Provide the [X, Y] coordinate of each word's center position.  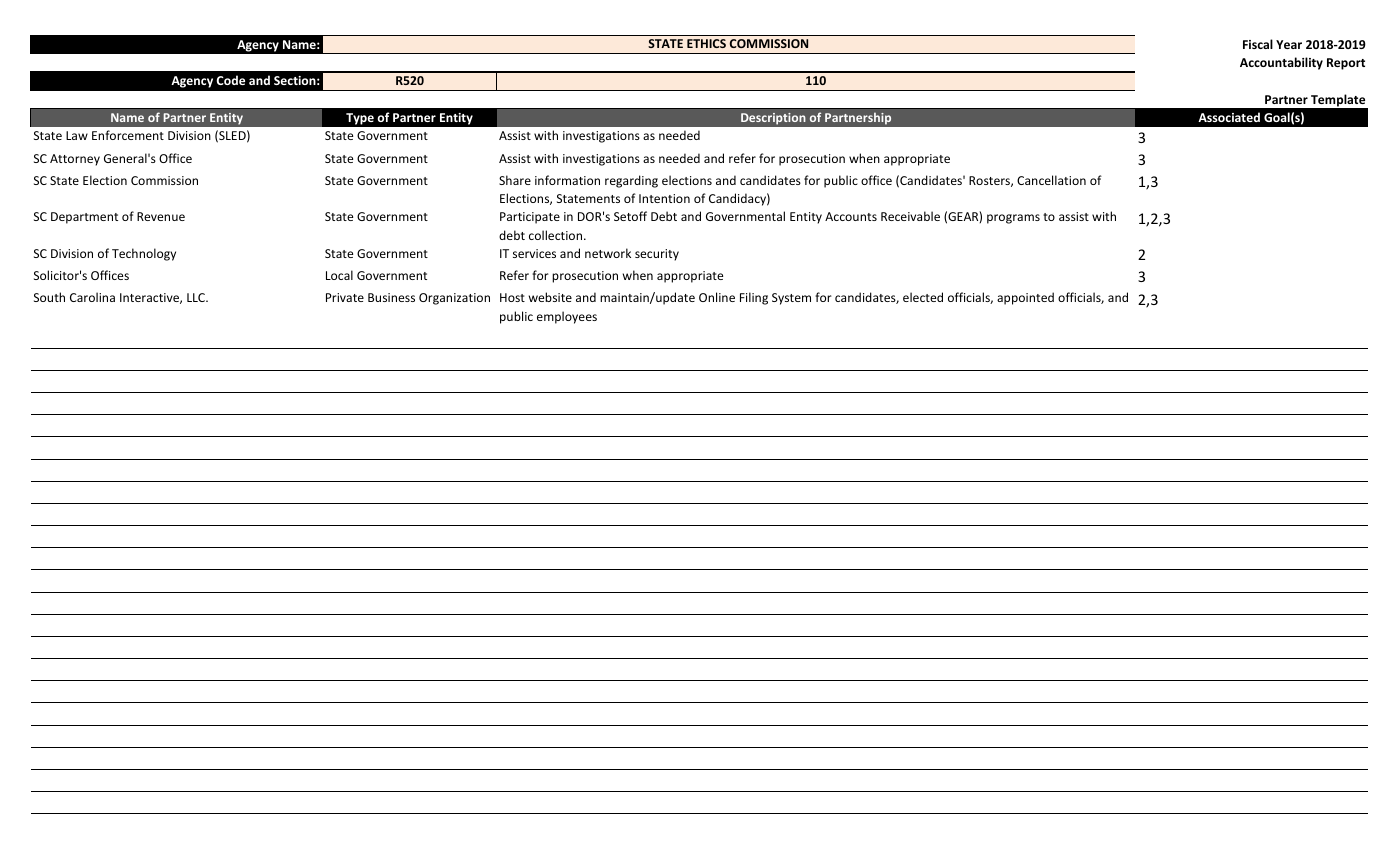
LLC [197, 297]
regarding [631, 181]
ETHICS [706, 43]
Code [231, 80]
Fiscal [1258, 44]
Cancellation [1051, 180]
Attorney [75, 160]
